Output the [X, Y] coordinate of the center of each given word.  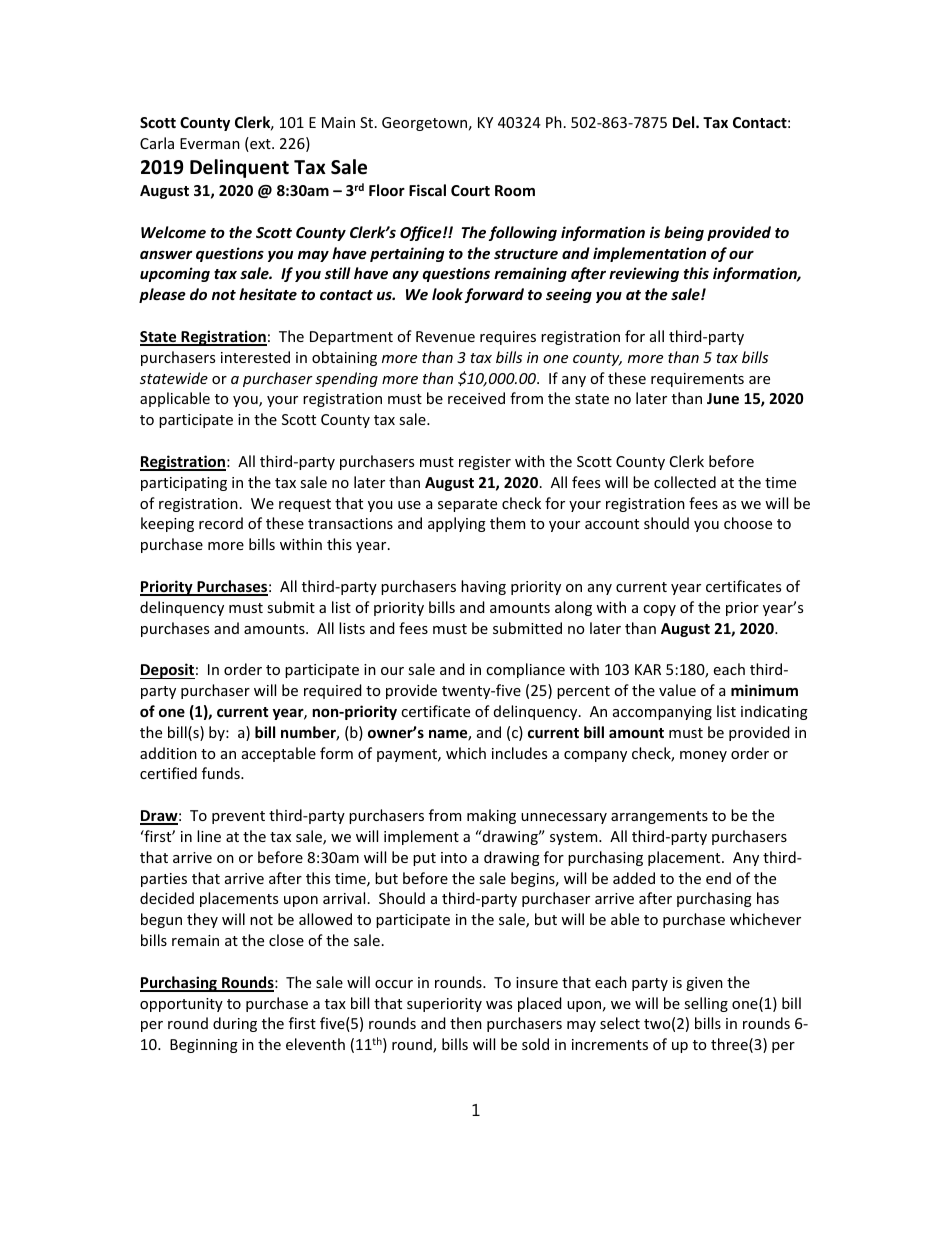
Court [470, 190]
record [221, 523]
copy [659, 610]
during [235, 1024]
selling [706, 1004]
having [483, 587]
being [684, 233]
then [466, 1023]
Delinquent [239, 168]
